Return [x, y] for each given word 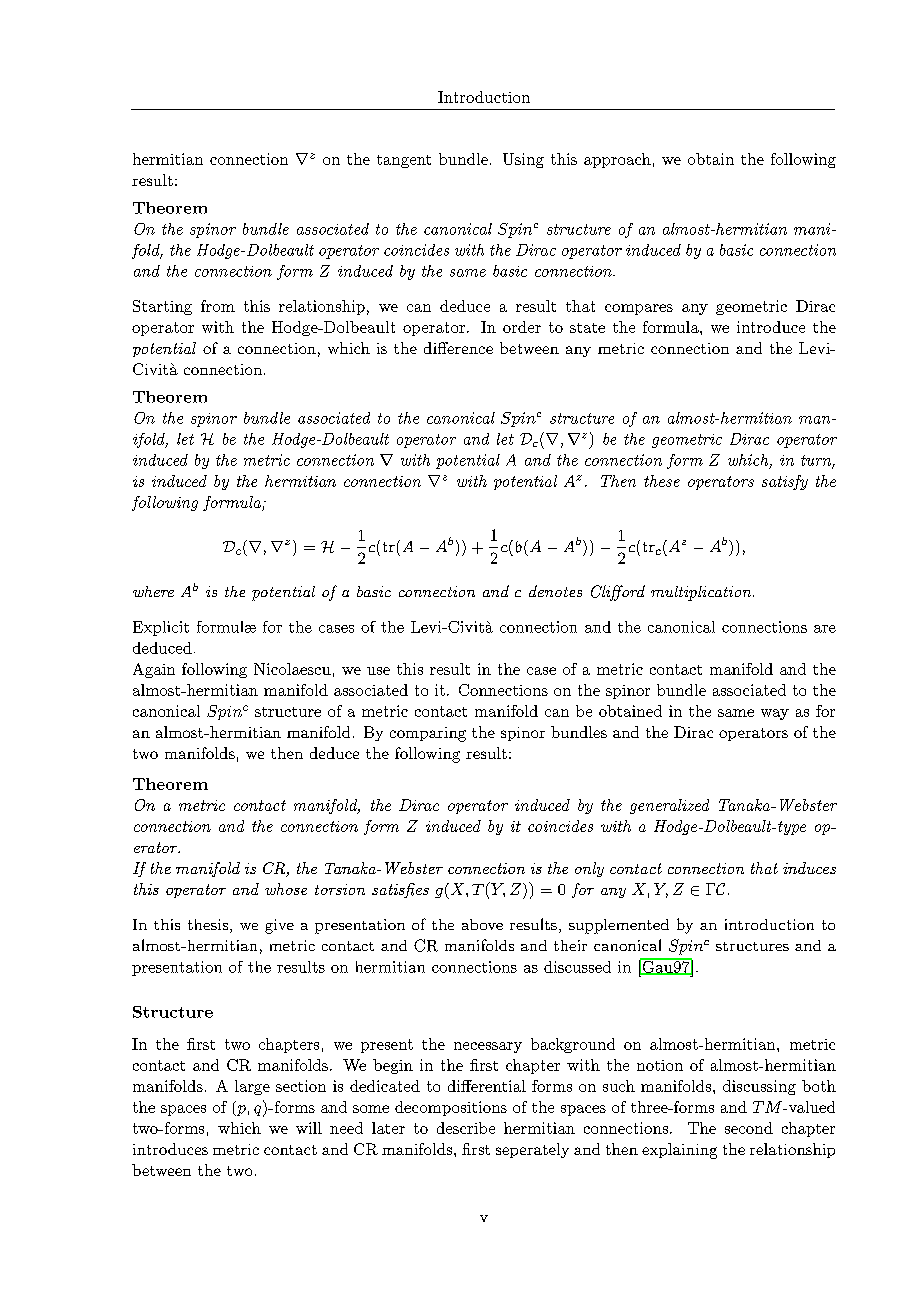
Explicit [161, 628]
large [252, 1087]
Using [523, 160]
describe [466, 1128]
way [775, 714]
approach [617, 160]
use [378, 671]
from [218, 306]
